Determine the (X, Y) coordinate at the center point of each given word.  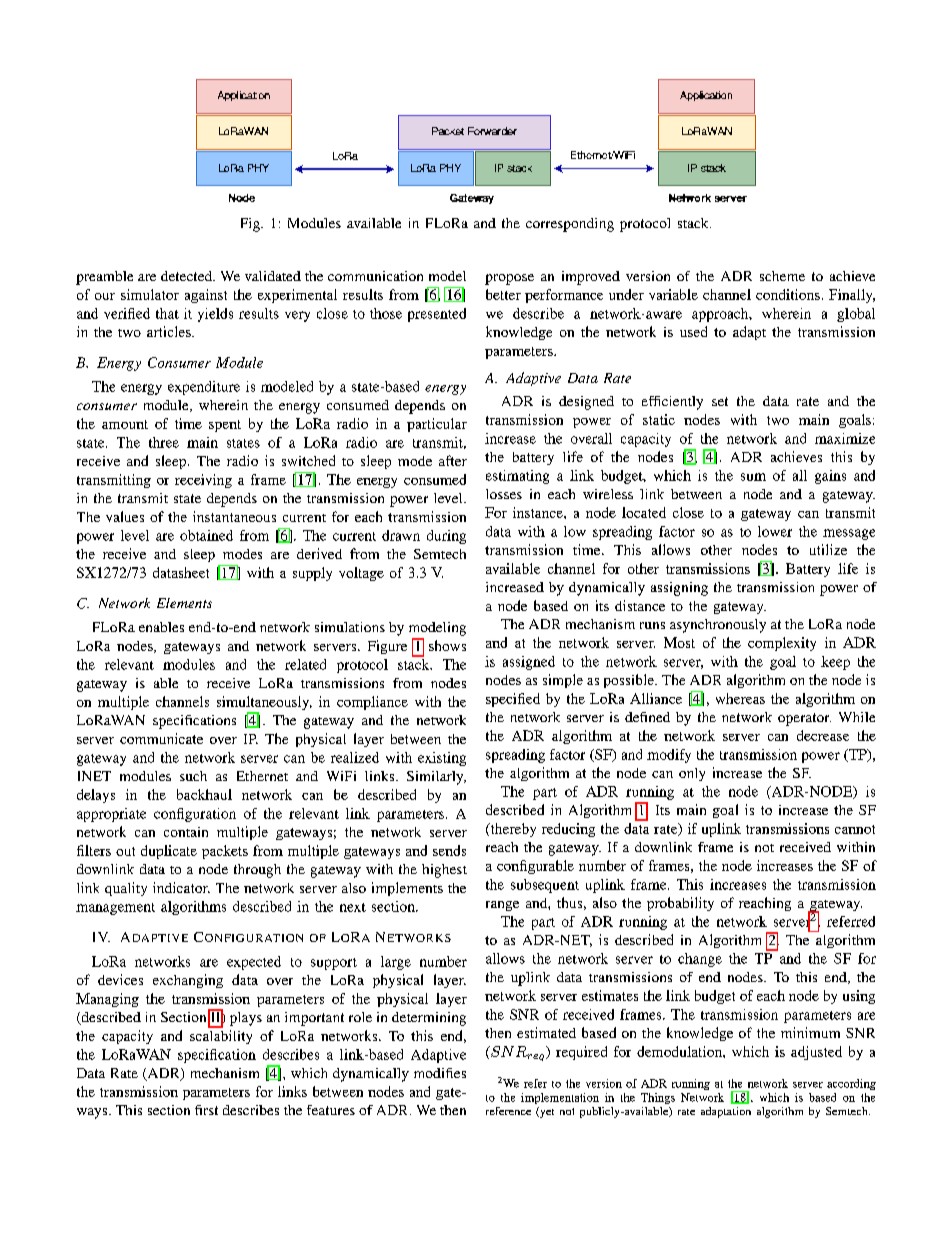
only (692, 774)
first (206, 1110)
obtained (206, 535)
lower (775, 531)
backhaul (204, 794)
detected (188, 276)
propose (509, 279)
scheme (782, 276)
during (446, 537)
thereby (512, 830)
